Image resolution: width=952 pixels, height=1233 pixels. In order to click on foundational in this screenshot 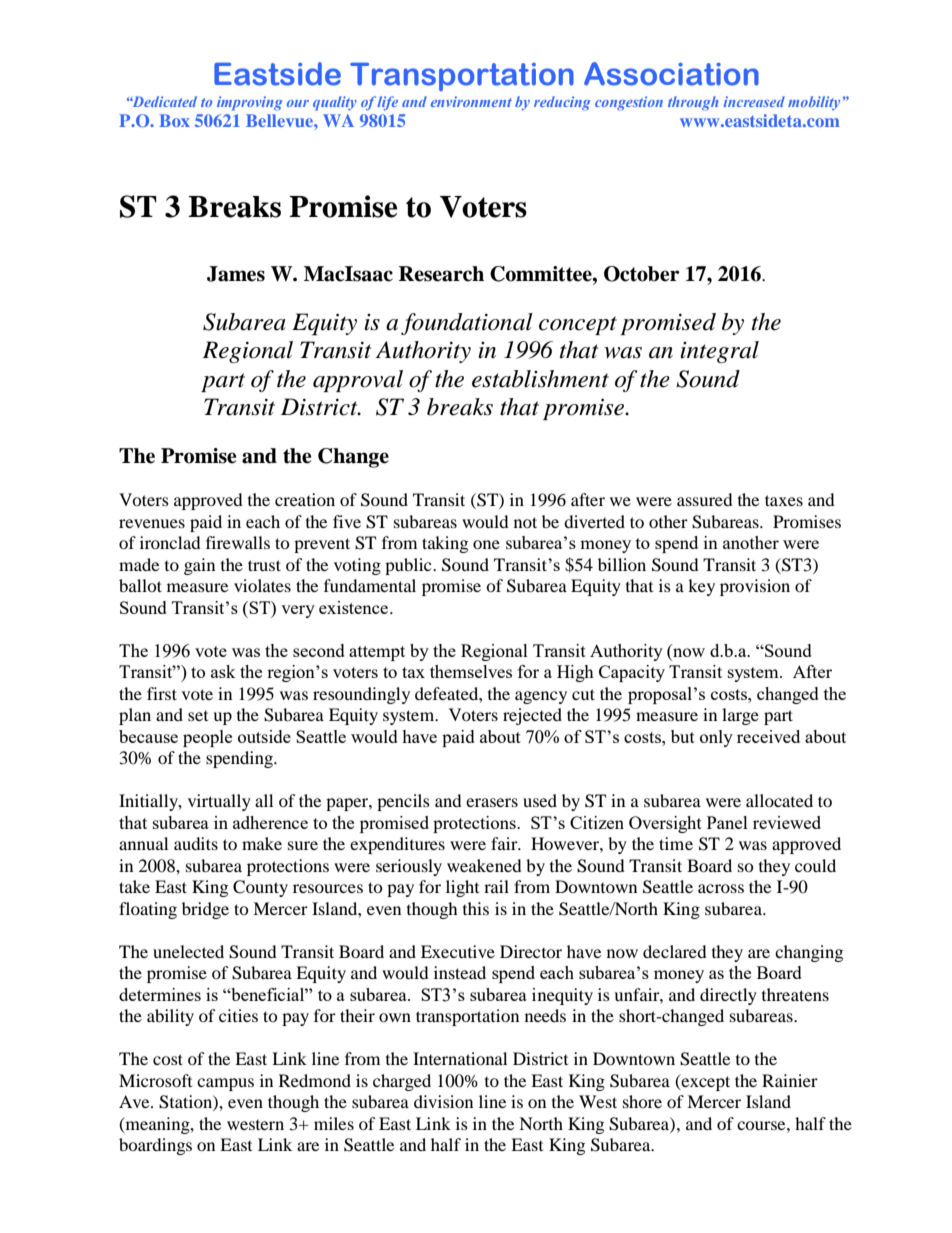, I will do `click(467, 324)`.
